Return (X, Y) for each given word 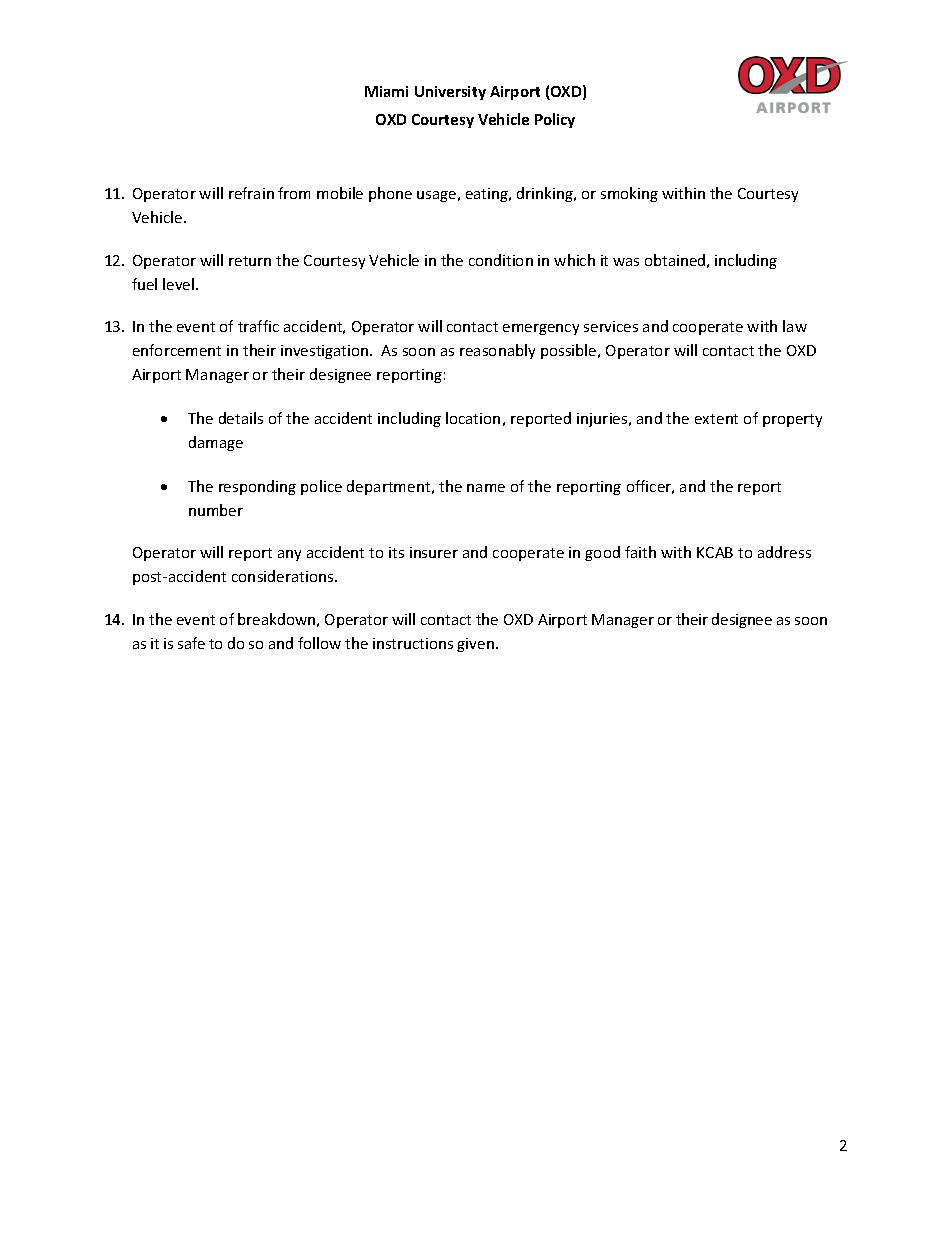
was (626, 262)
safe (191, 643)
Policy (555, 120)
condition (501, 260)
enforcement (177, 350)
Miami (386, 91)
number (216, 510)
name (486, 488)
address (784, 552)
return (250, 261)
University (450, 93)
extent (716, 419)
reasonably (497, 351)
